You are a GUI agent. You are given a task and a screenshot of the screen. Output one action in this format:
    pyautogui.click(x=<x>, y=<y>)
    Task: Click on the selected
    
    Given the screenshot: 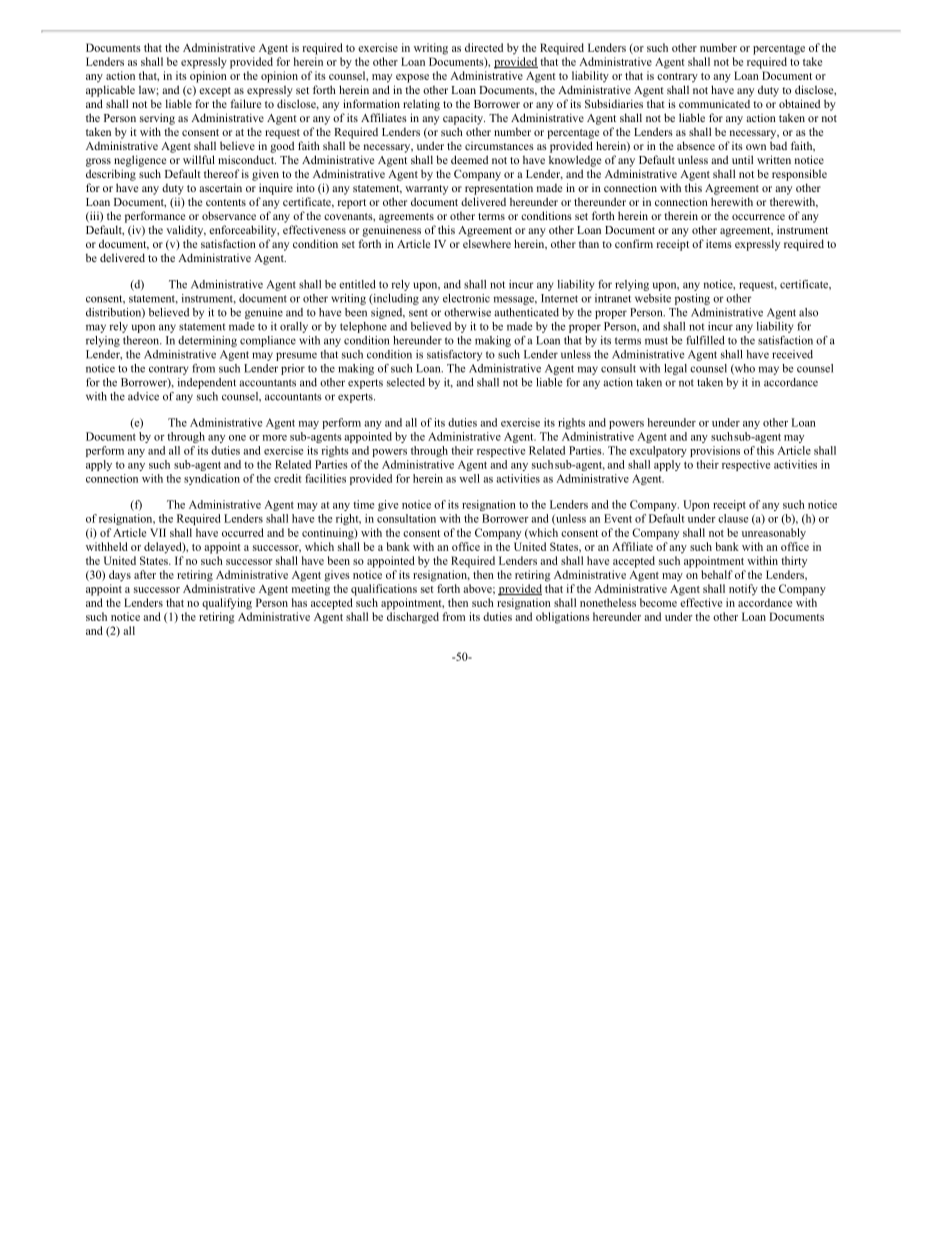 What is the action you would take?
    pyautogui.click(x=406, y=382)
